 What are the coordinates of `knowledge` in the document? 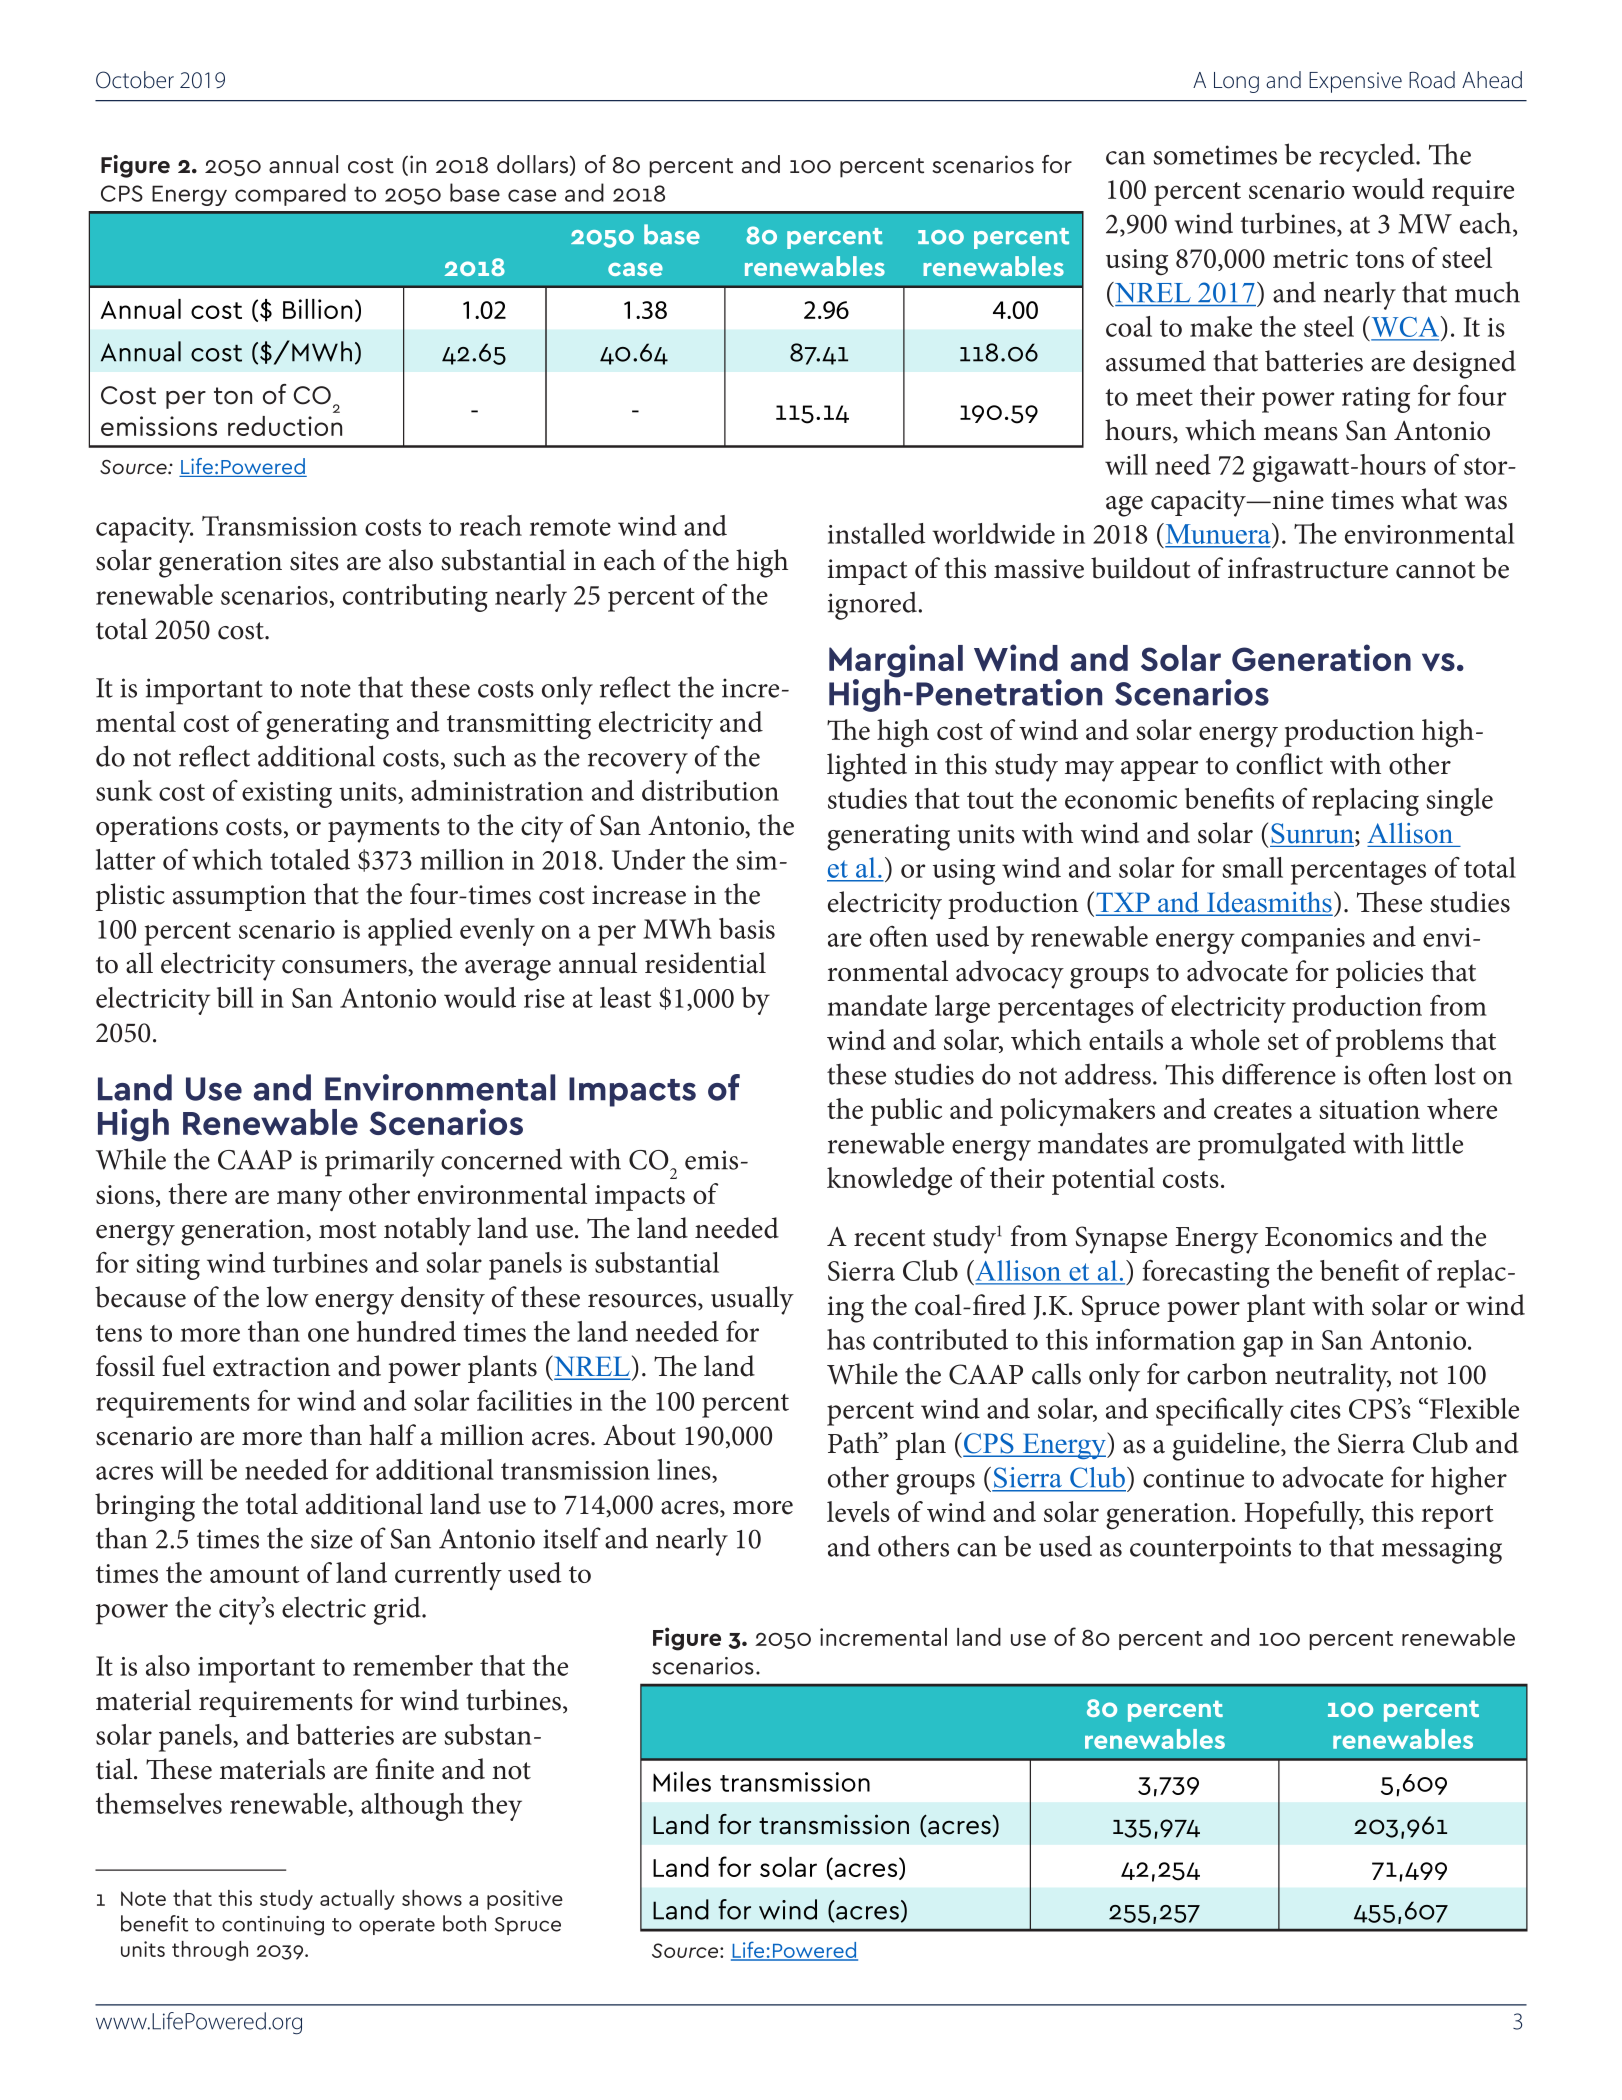 It's located at (889, 1181).
